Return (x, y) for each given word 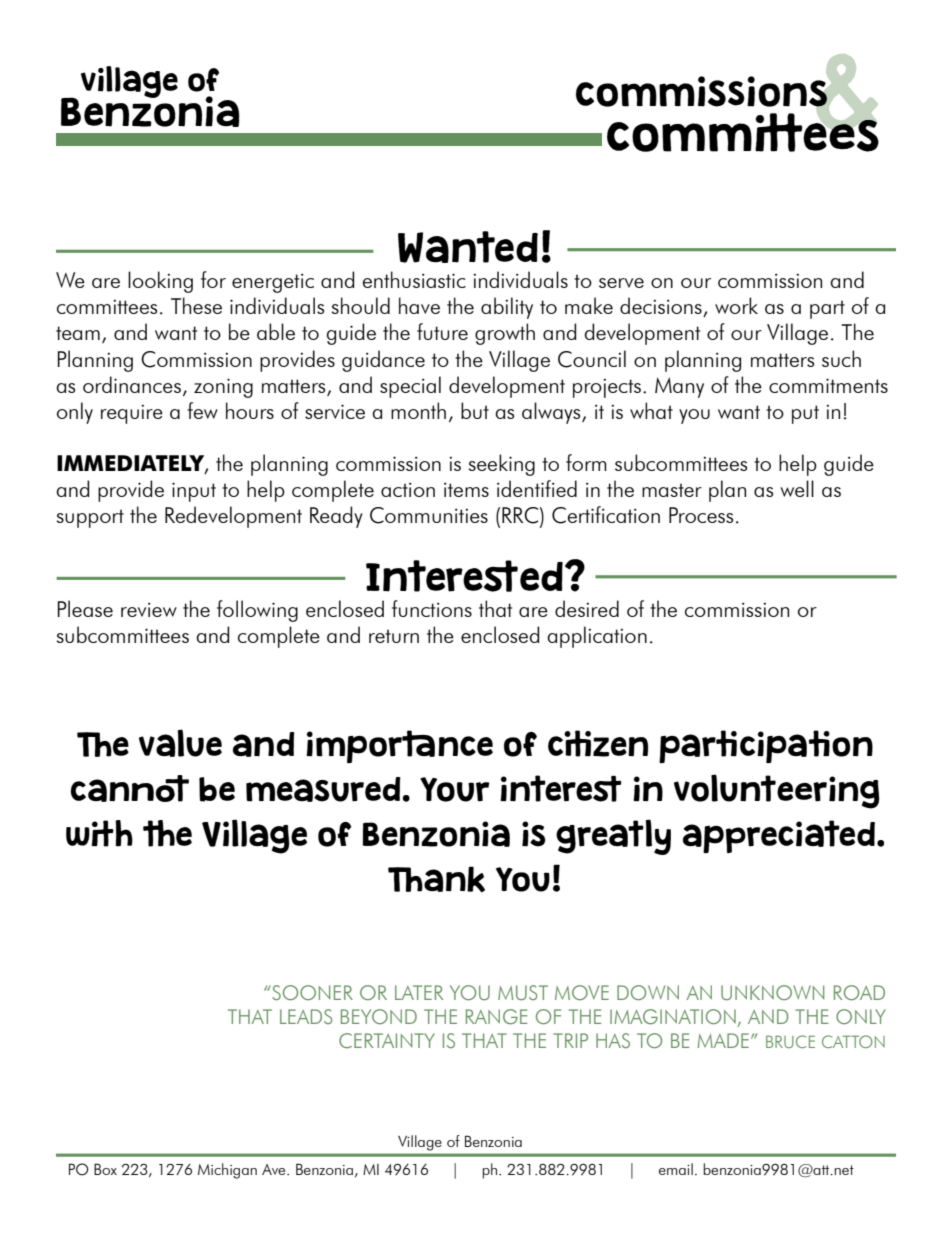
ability (507, 308)
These (196, 305)
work (736, 305)
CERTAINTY (387, 1040)
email (676, 1169)
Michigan (227, 1171)
